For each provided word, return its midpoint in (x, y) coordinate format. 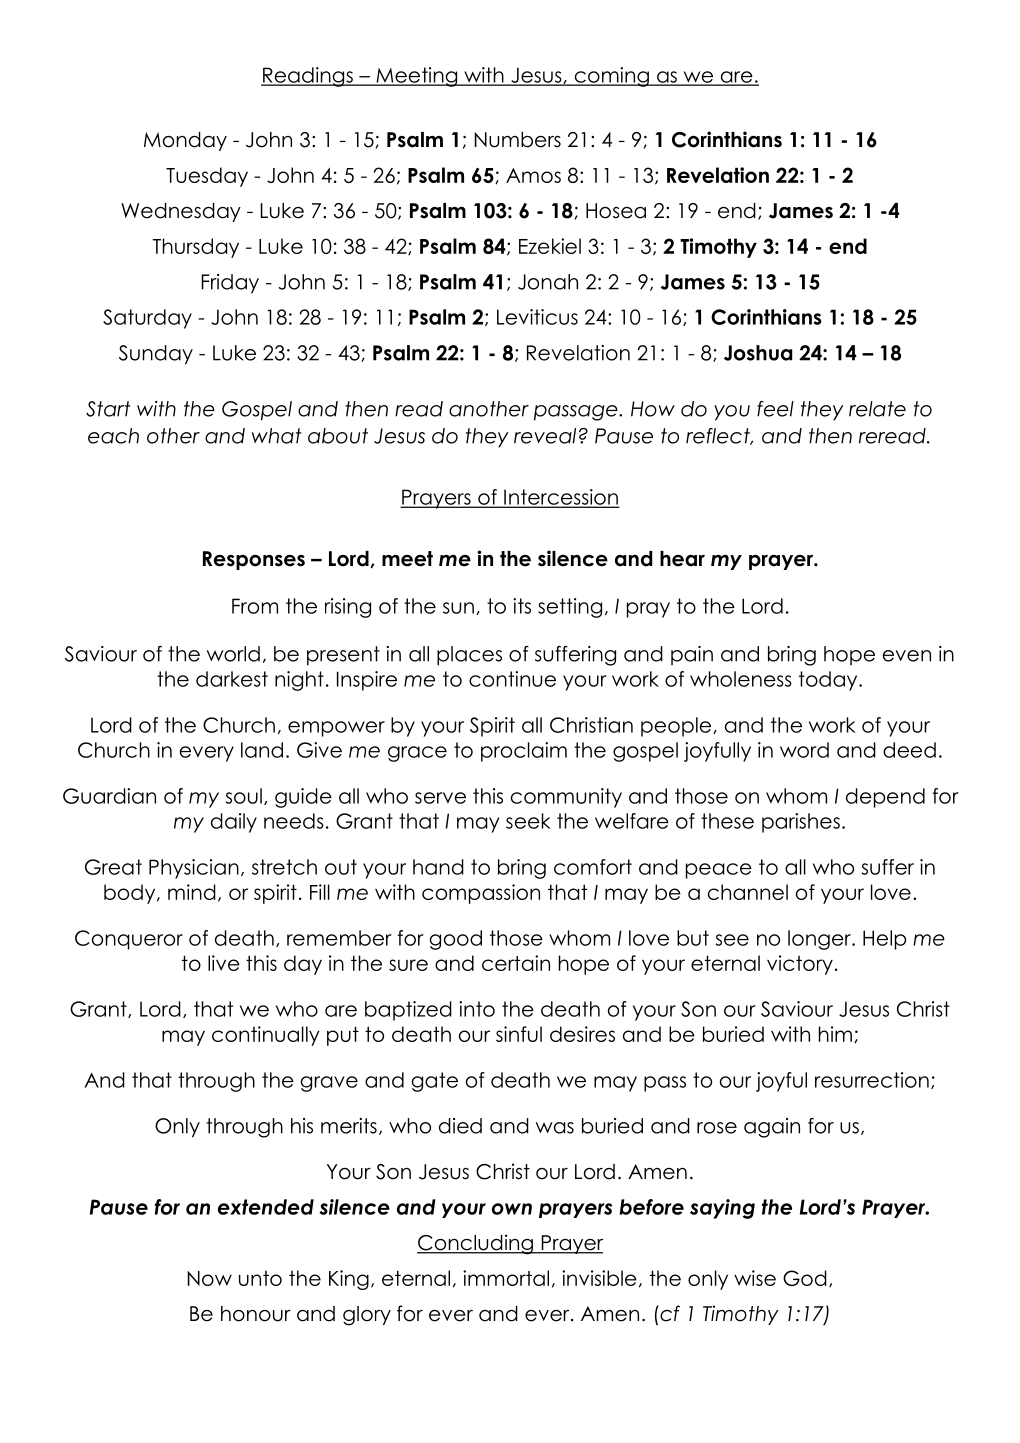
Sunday (156, 355)
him (835, 1034)
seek (528, 821)
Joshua (758, 353)
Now (210, 1278)
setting (570, 608)
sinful (519, 1034)
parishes (801, 823)
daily (234, 823)
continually (266, 1036)
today (829, 681)
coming (611, 77)
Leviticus (537, 317)
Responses (254, 560)
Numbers (518, 140)
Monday (185, 141)
